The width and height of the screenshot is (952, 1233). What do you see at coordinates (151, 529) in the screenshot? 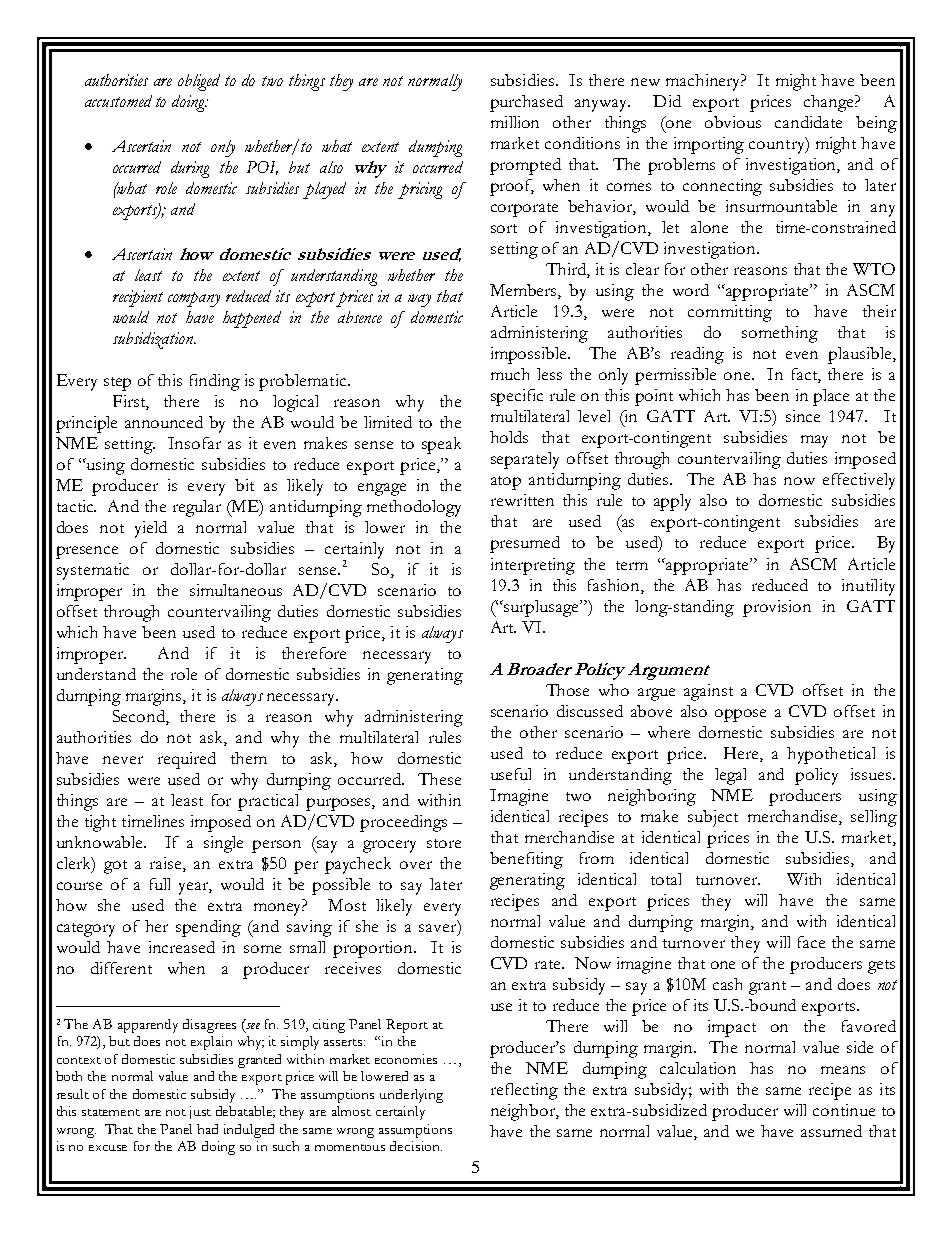
I see `yield` at bounding box center [151, 529].
